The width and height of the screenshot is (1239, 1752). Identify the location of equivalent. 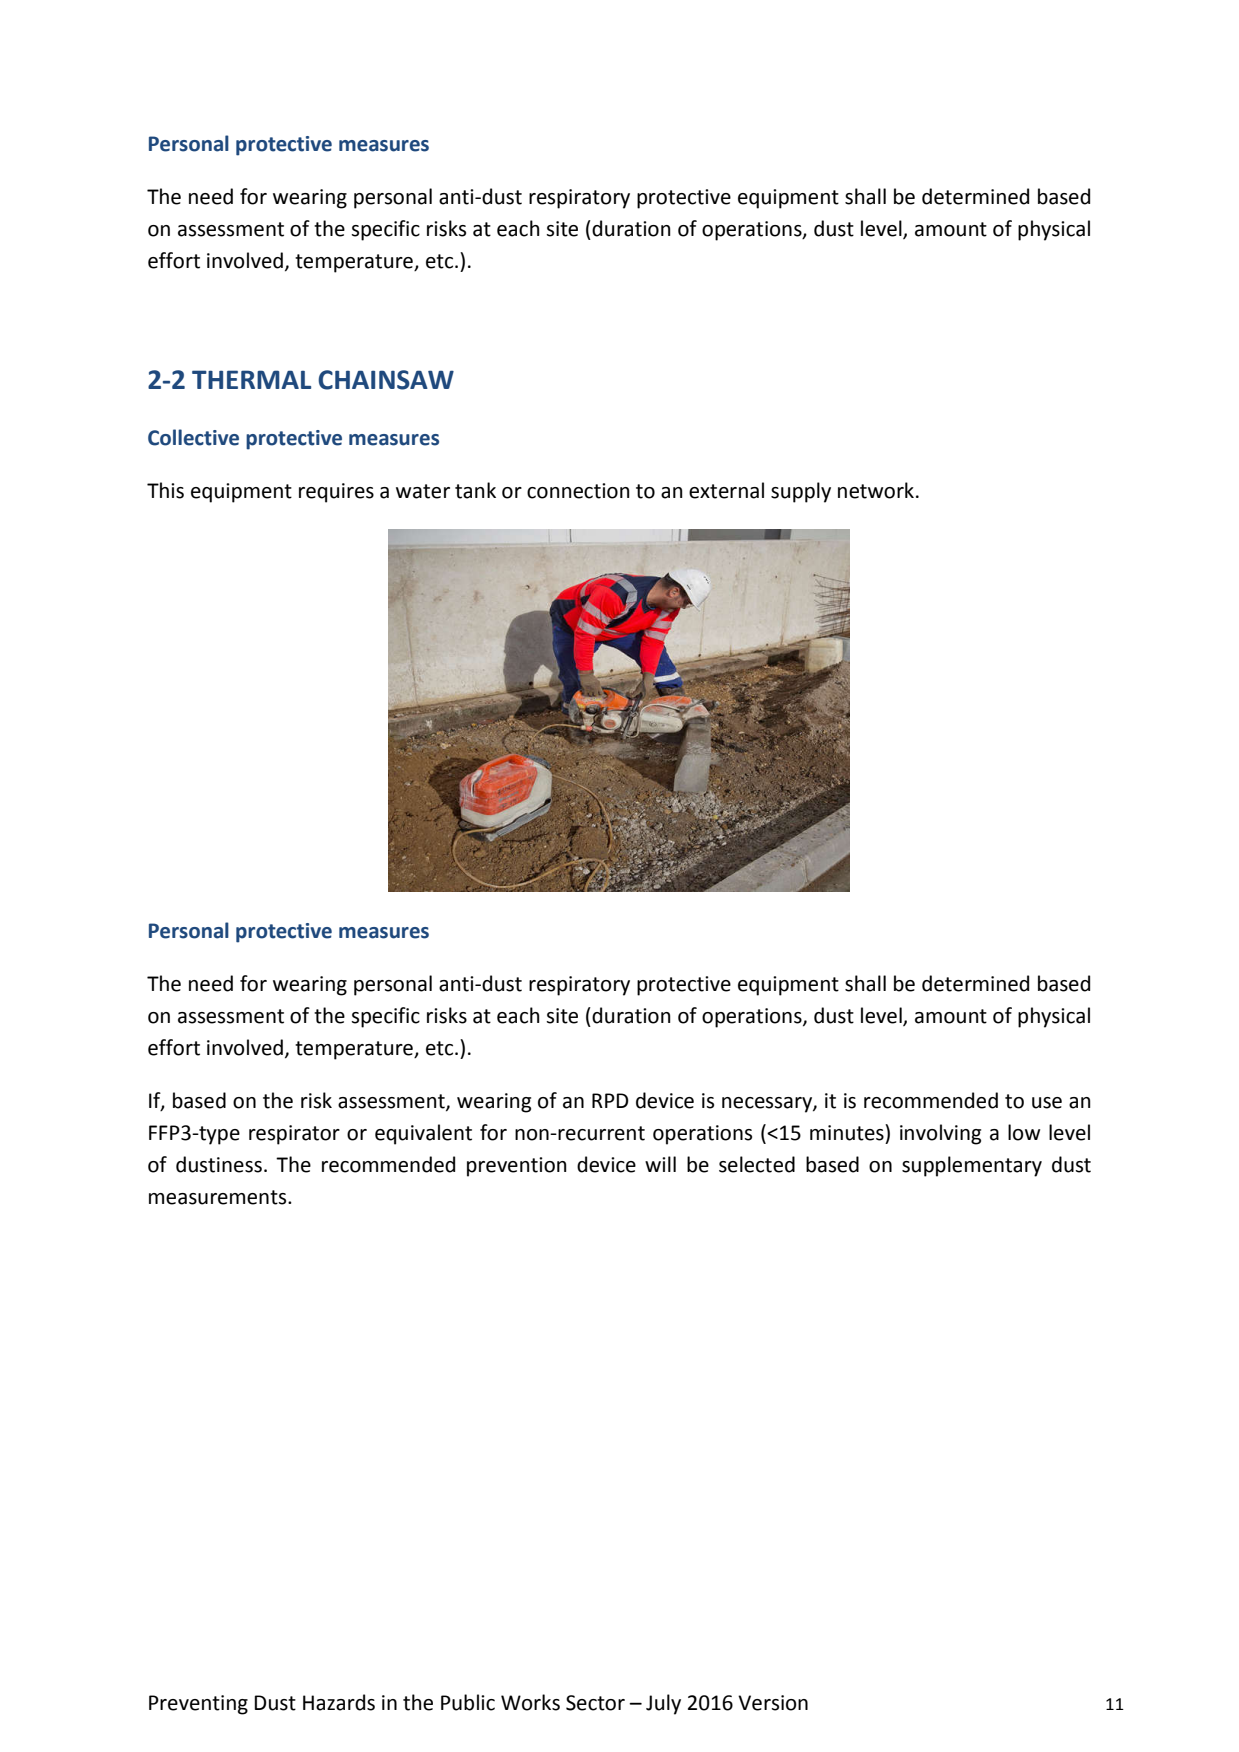
(423, 1134).
